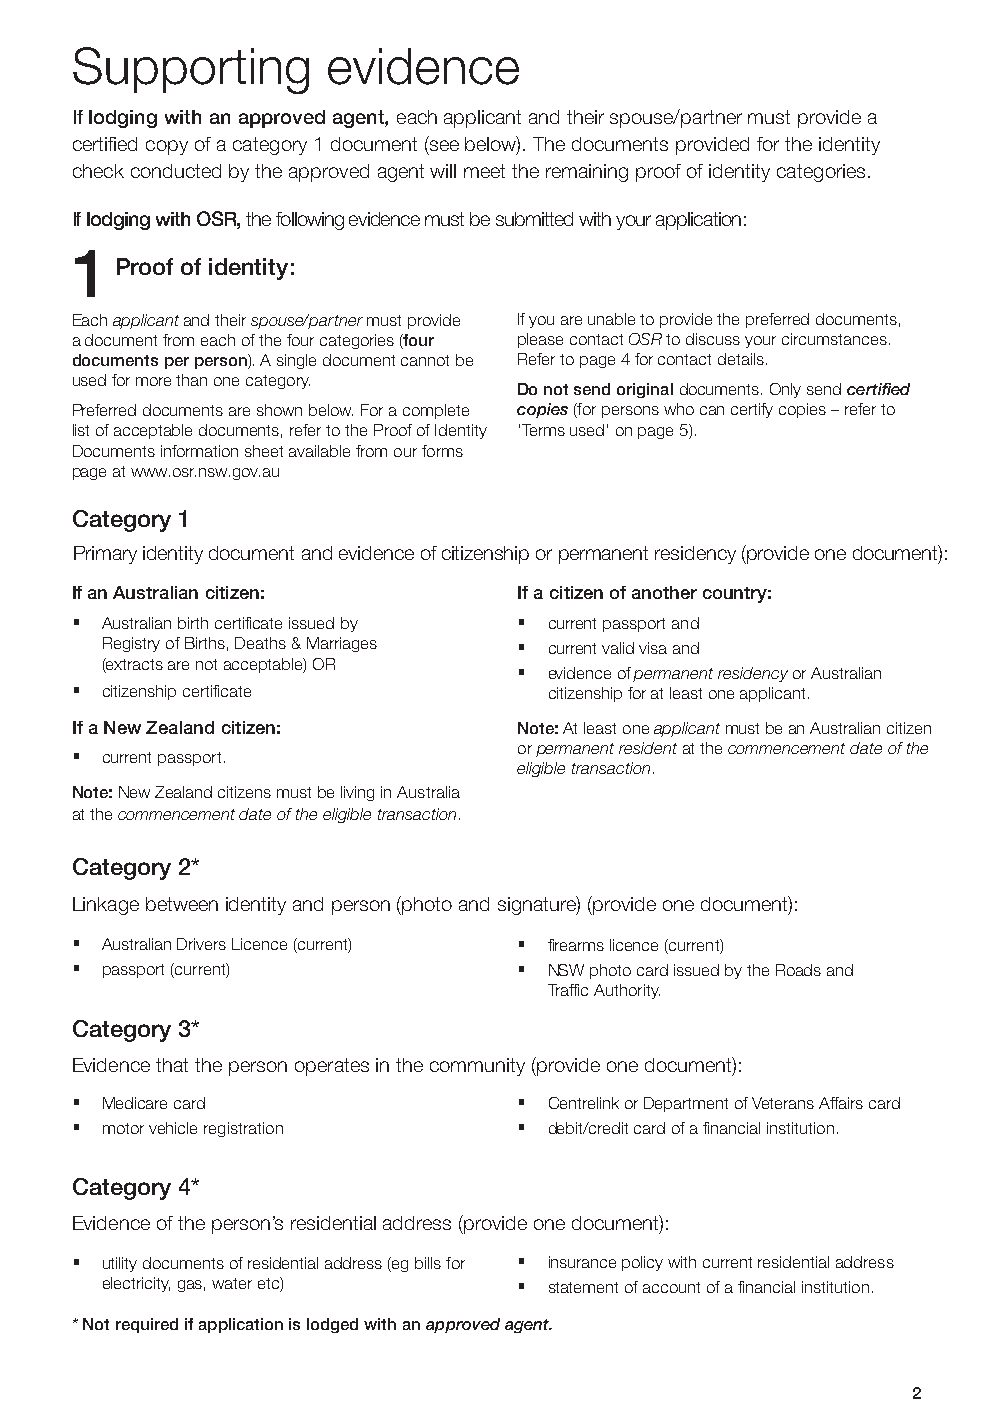 This screenshot has width=1003, height=1418. Describe the element at coordinates (443, 171) in the screenshot. I see `will` at that location.
